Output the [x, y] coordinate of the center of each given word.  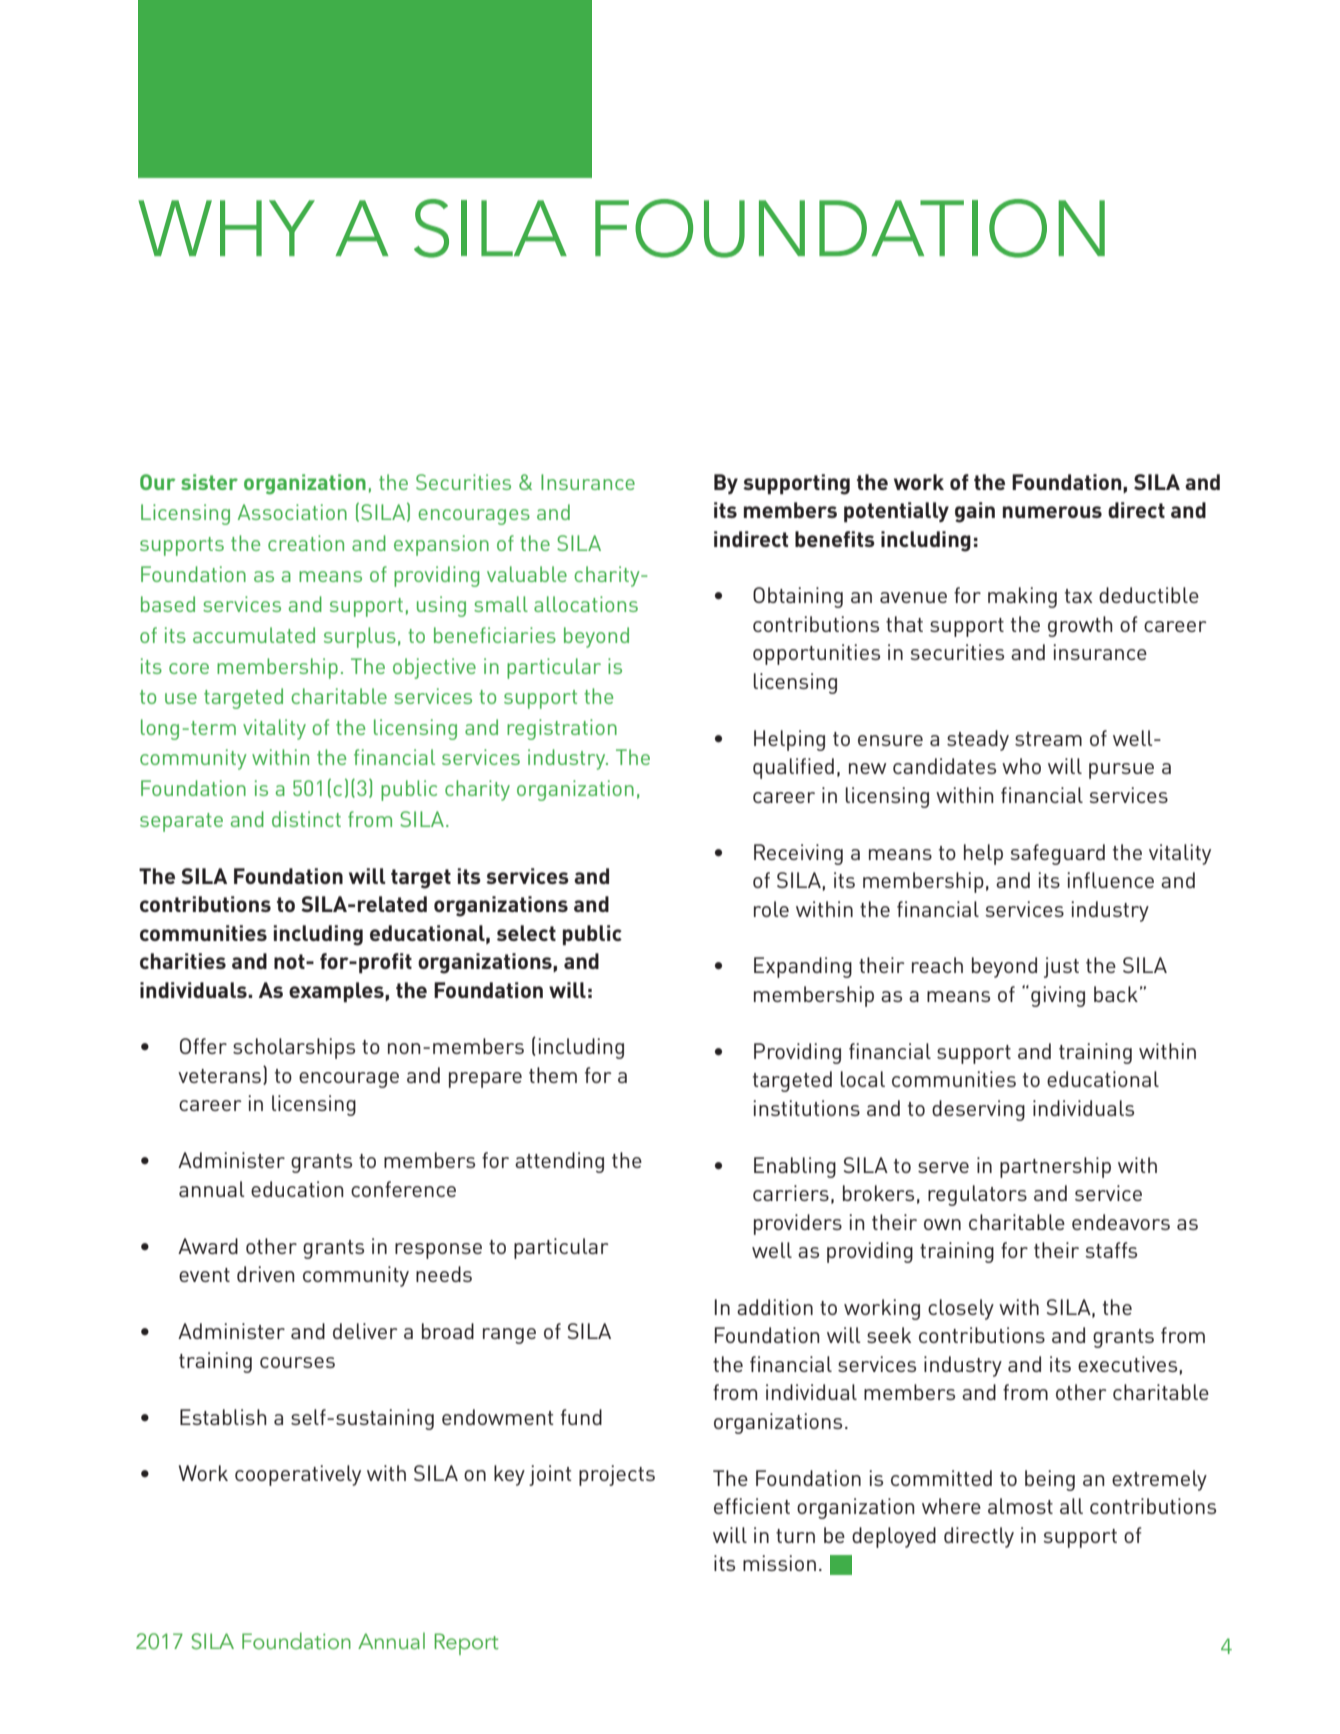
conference [403, 1189]
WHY [226, 228]
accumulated [254, 635]
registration [562, 729]
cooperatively [298, 1475]
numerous [1052, 512]
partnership [1055, 1167]
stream [1048, 739]
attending [559, 1162]
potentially [896, 512]
